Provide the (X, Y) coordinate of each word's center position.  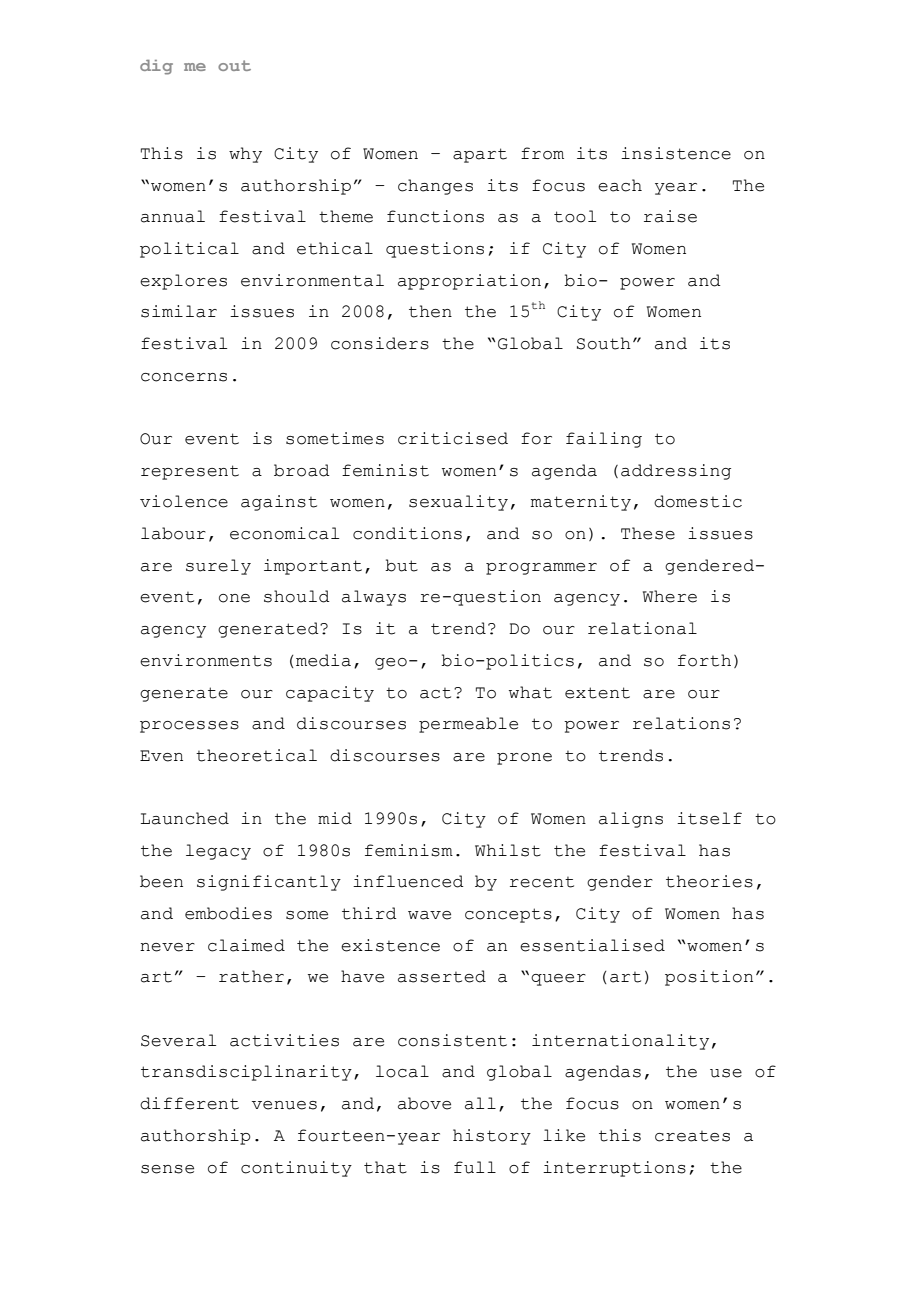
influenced (408, 881)
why (245, 155)
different (189, 1103)
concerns (184, 377)
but (401, 565)
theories (709, 881)
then (430, 311)
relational (642, 628)
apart (480, 155)
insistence (676, 153)
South (604, 343)
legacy (218, 852)
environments (206, 660)
